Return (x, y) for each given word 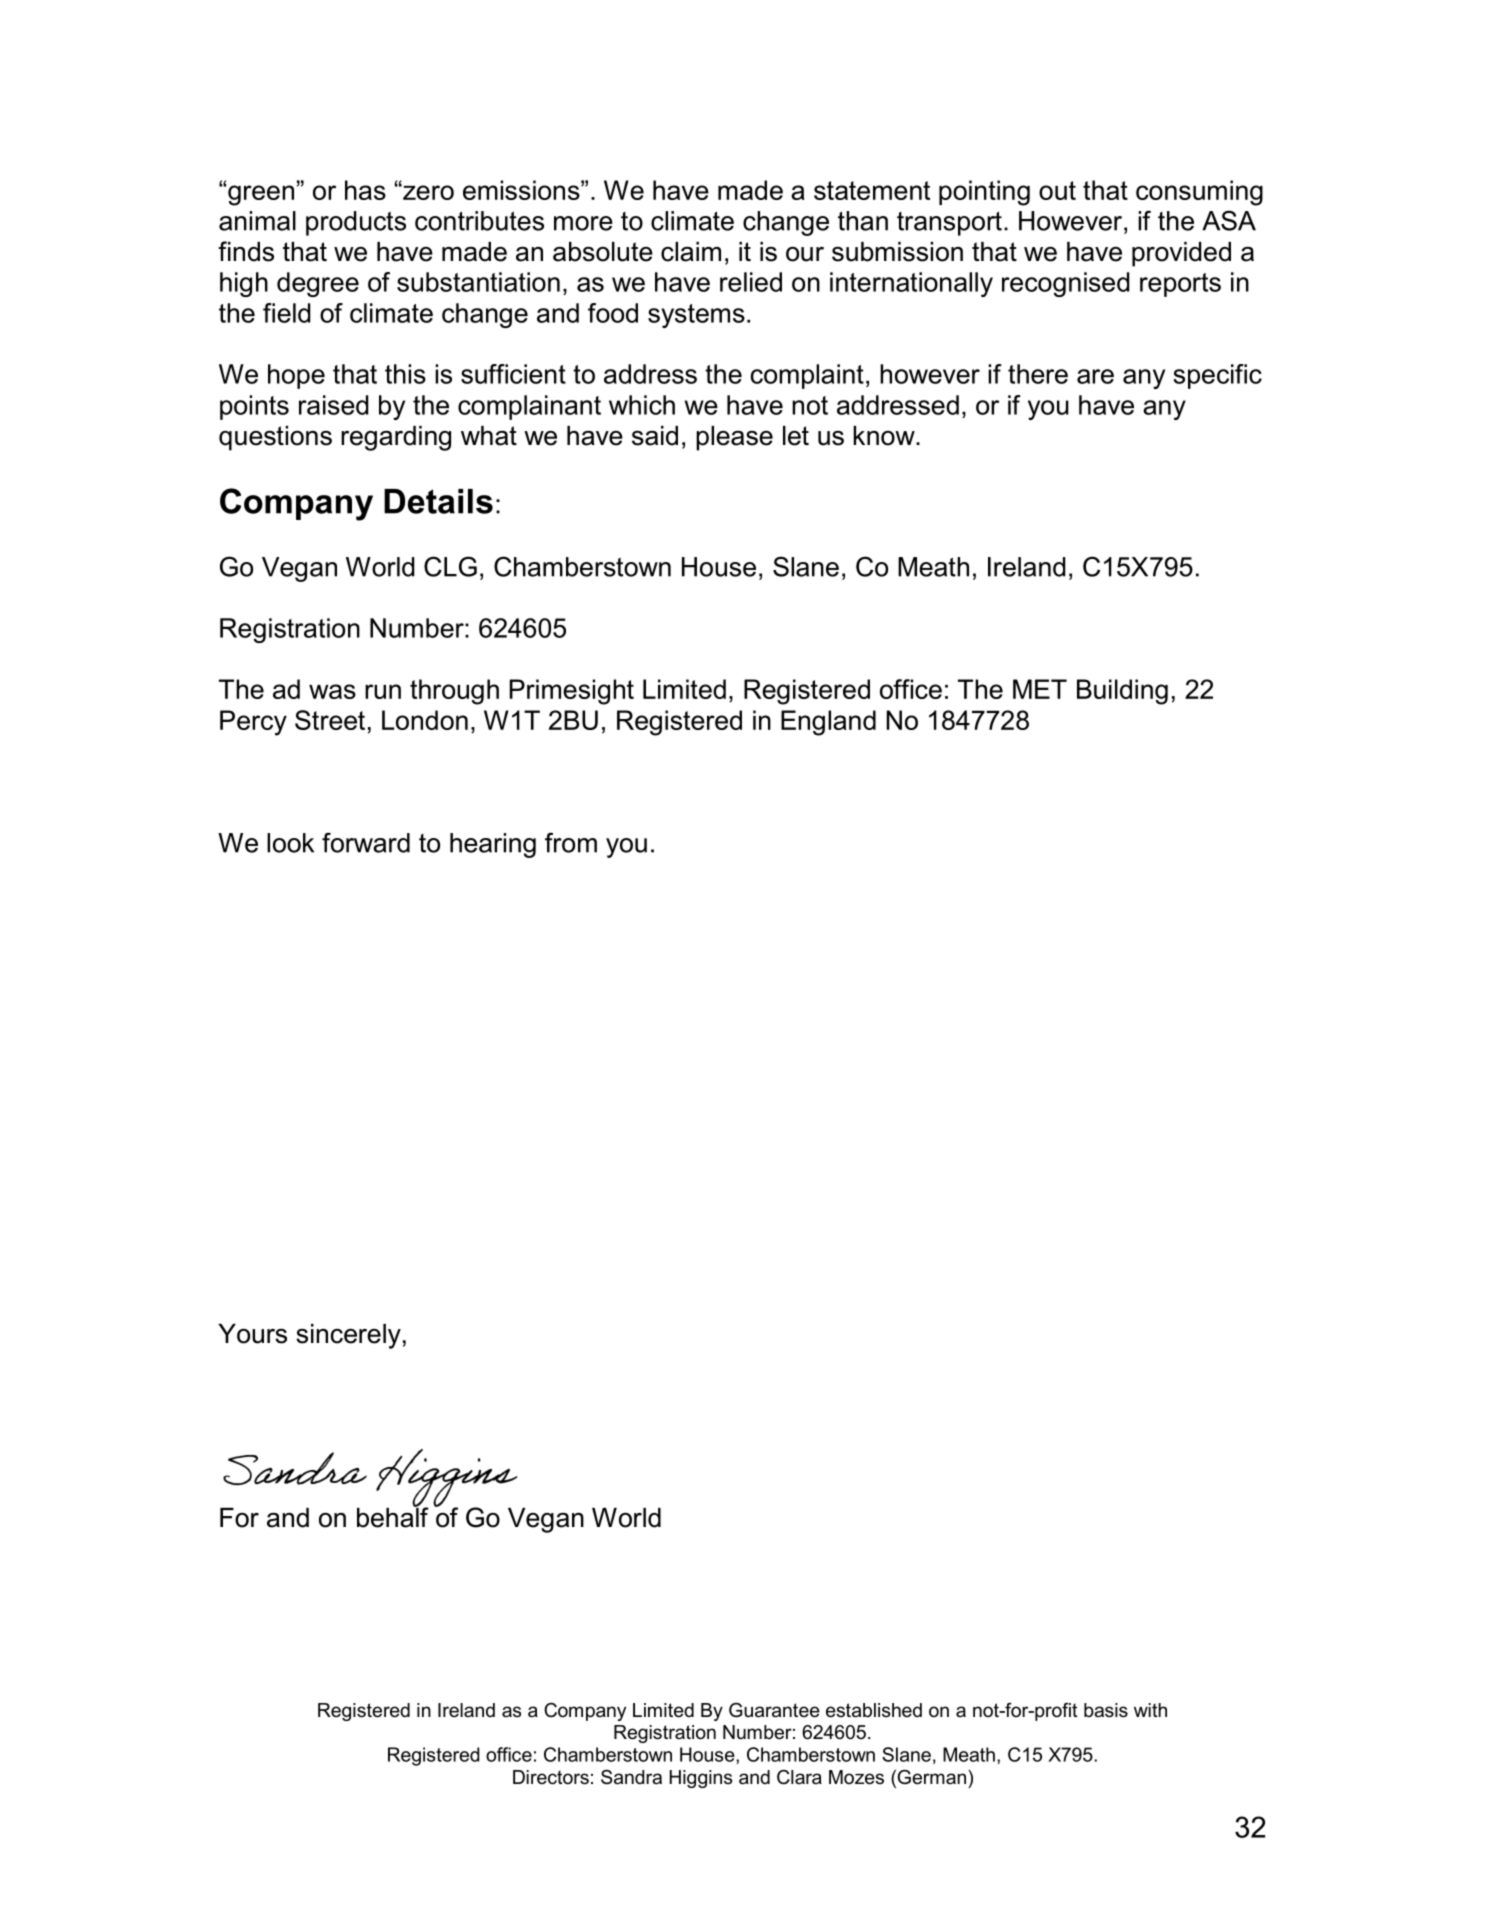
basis (1106, 1710)
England (828, 723)
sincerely (348, 1336)
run (383, 691)
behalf (393, 1516)
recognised (1066, 284)
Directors (551, 1777)
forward (366, 842)
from (571, 842)
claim (691, 252)
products (356, 223)
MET (1040, 689)
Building (1122, 692)
